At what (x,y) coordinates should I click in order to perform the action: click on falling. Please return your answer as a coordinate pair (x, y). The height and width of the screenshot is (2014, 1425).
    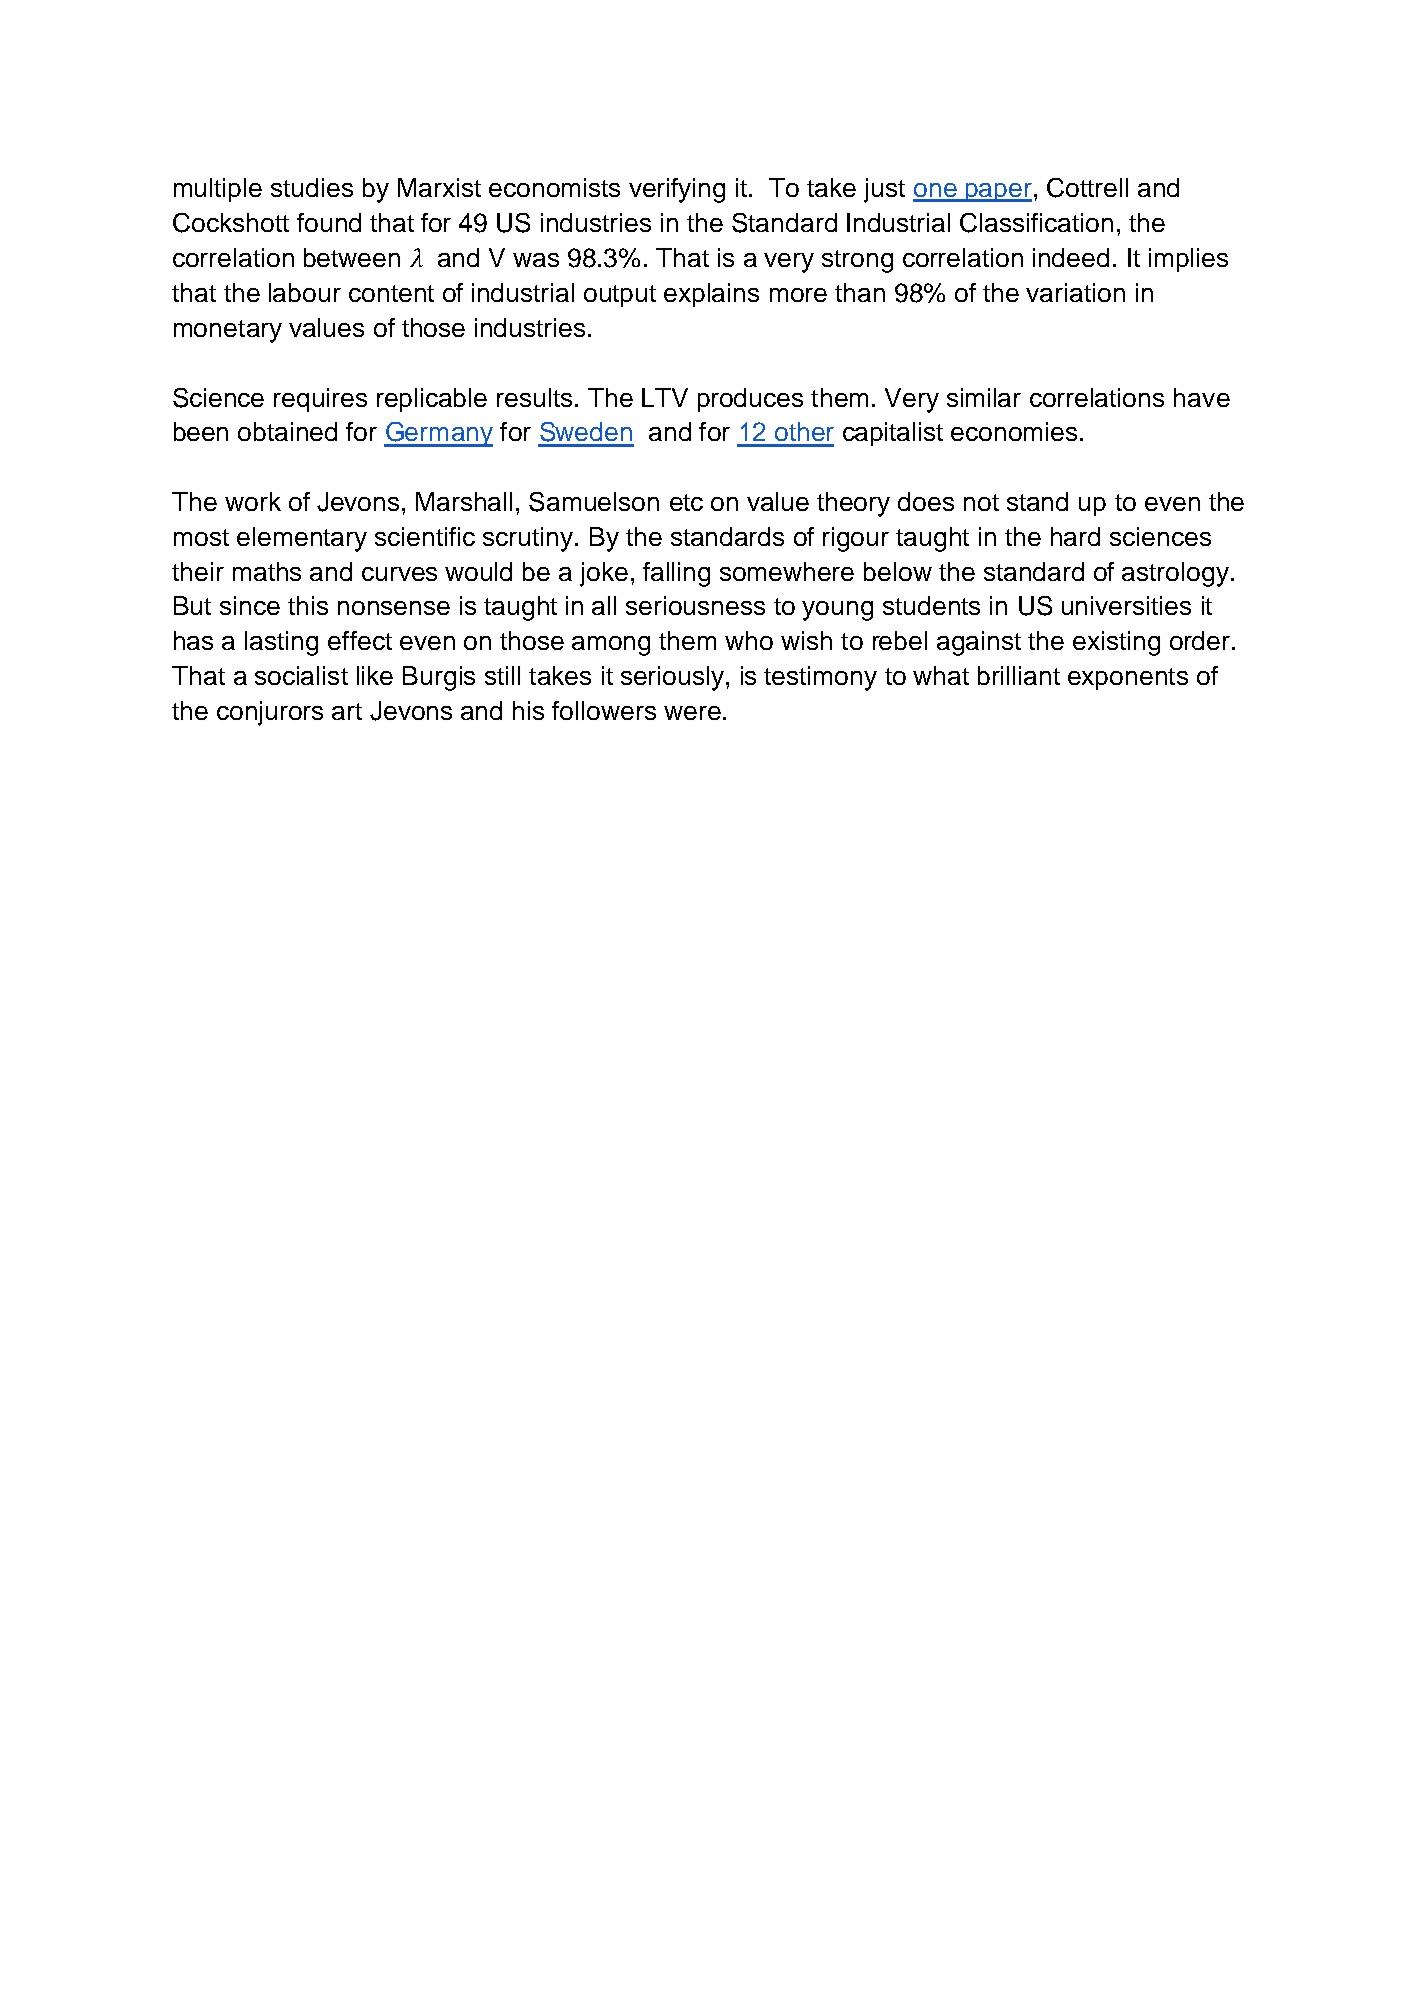
    Looking at the image, I should click on (676, 574).
